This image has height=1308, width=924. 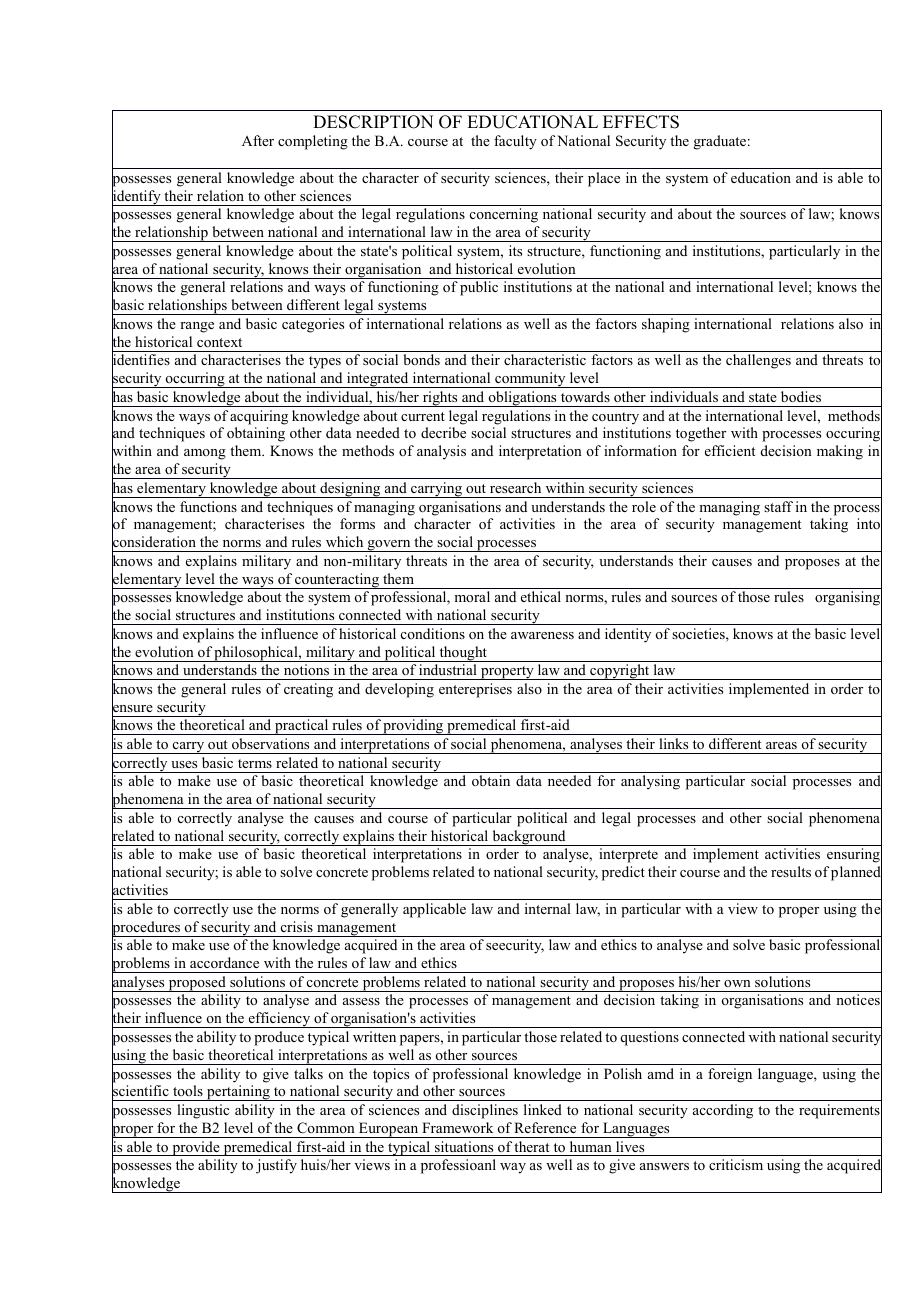 What do you see at coordinates (515, 142) in the image?
I see `faculty` at bounding box center [515, 142].
